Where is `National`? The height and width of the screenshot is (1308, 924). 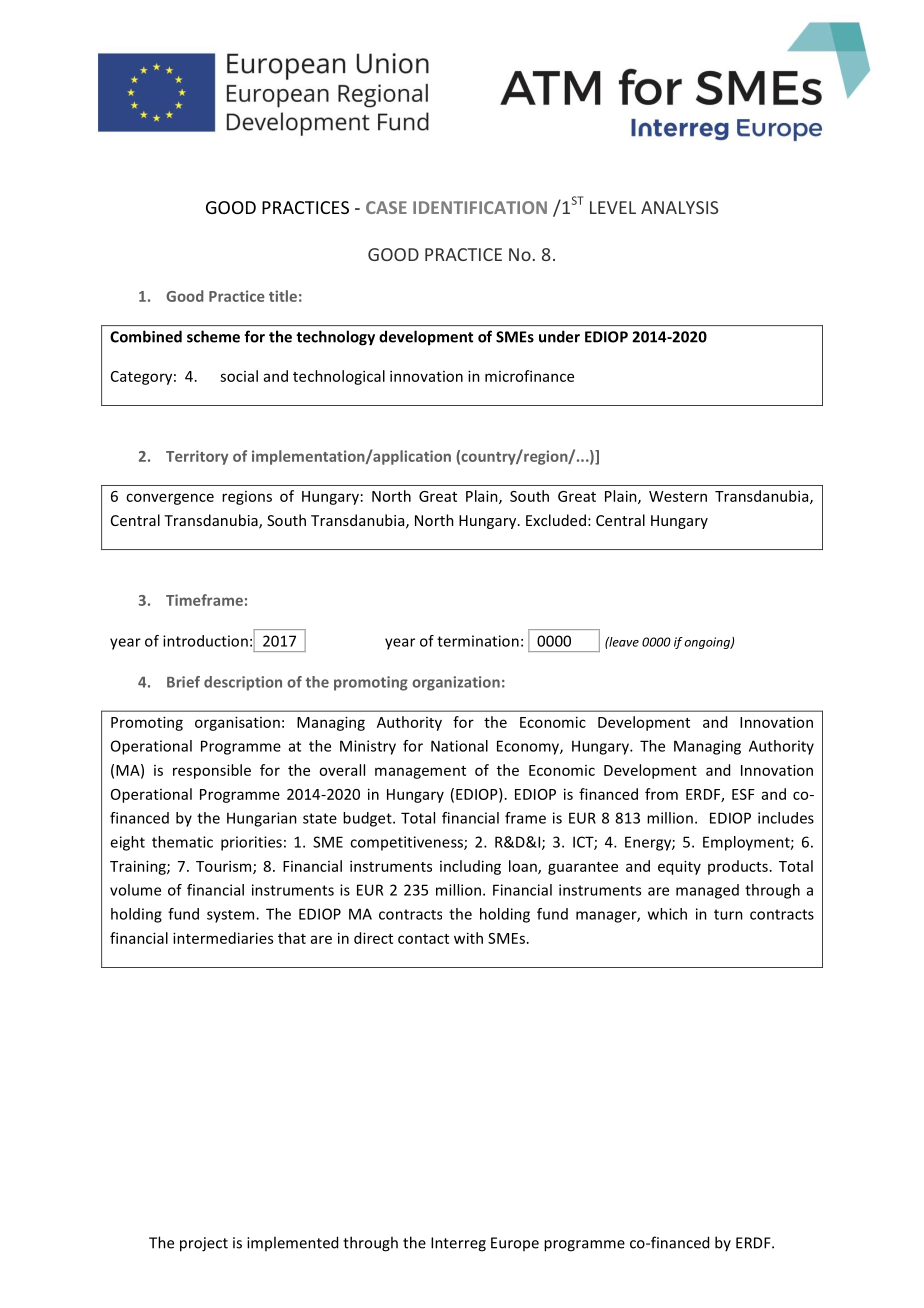
National is located at coordinates (459, 746).
